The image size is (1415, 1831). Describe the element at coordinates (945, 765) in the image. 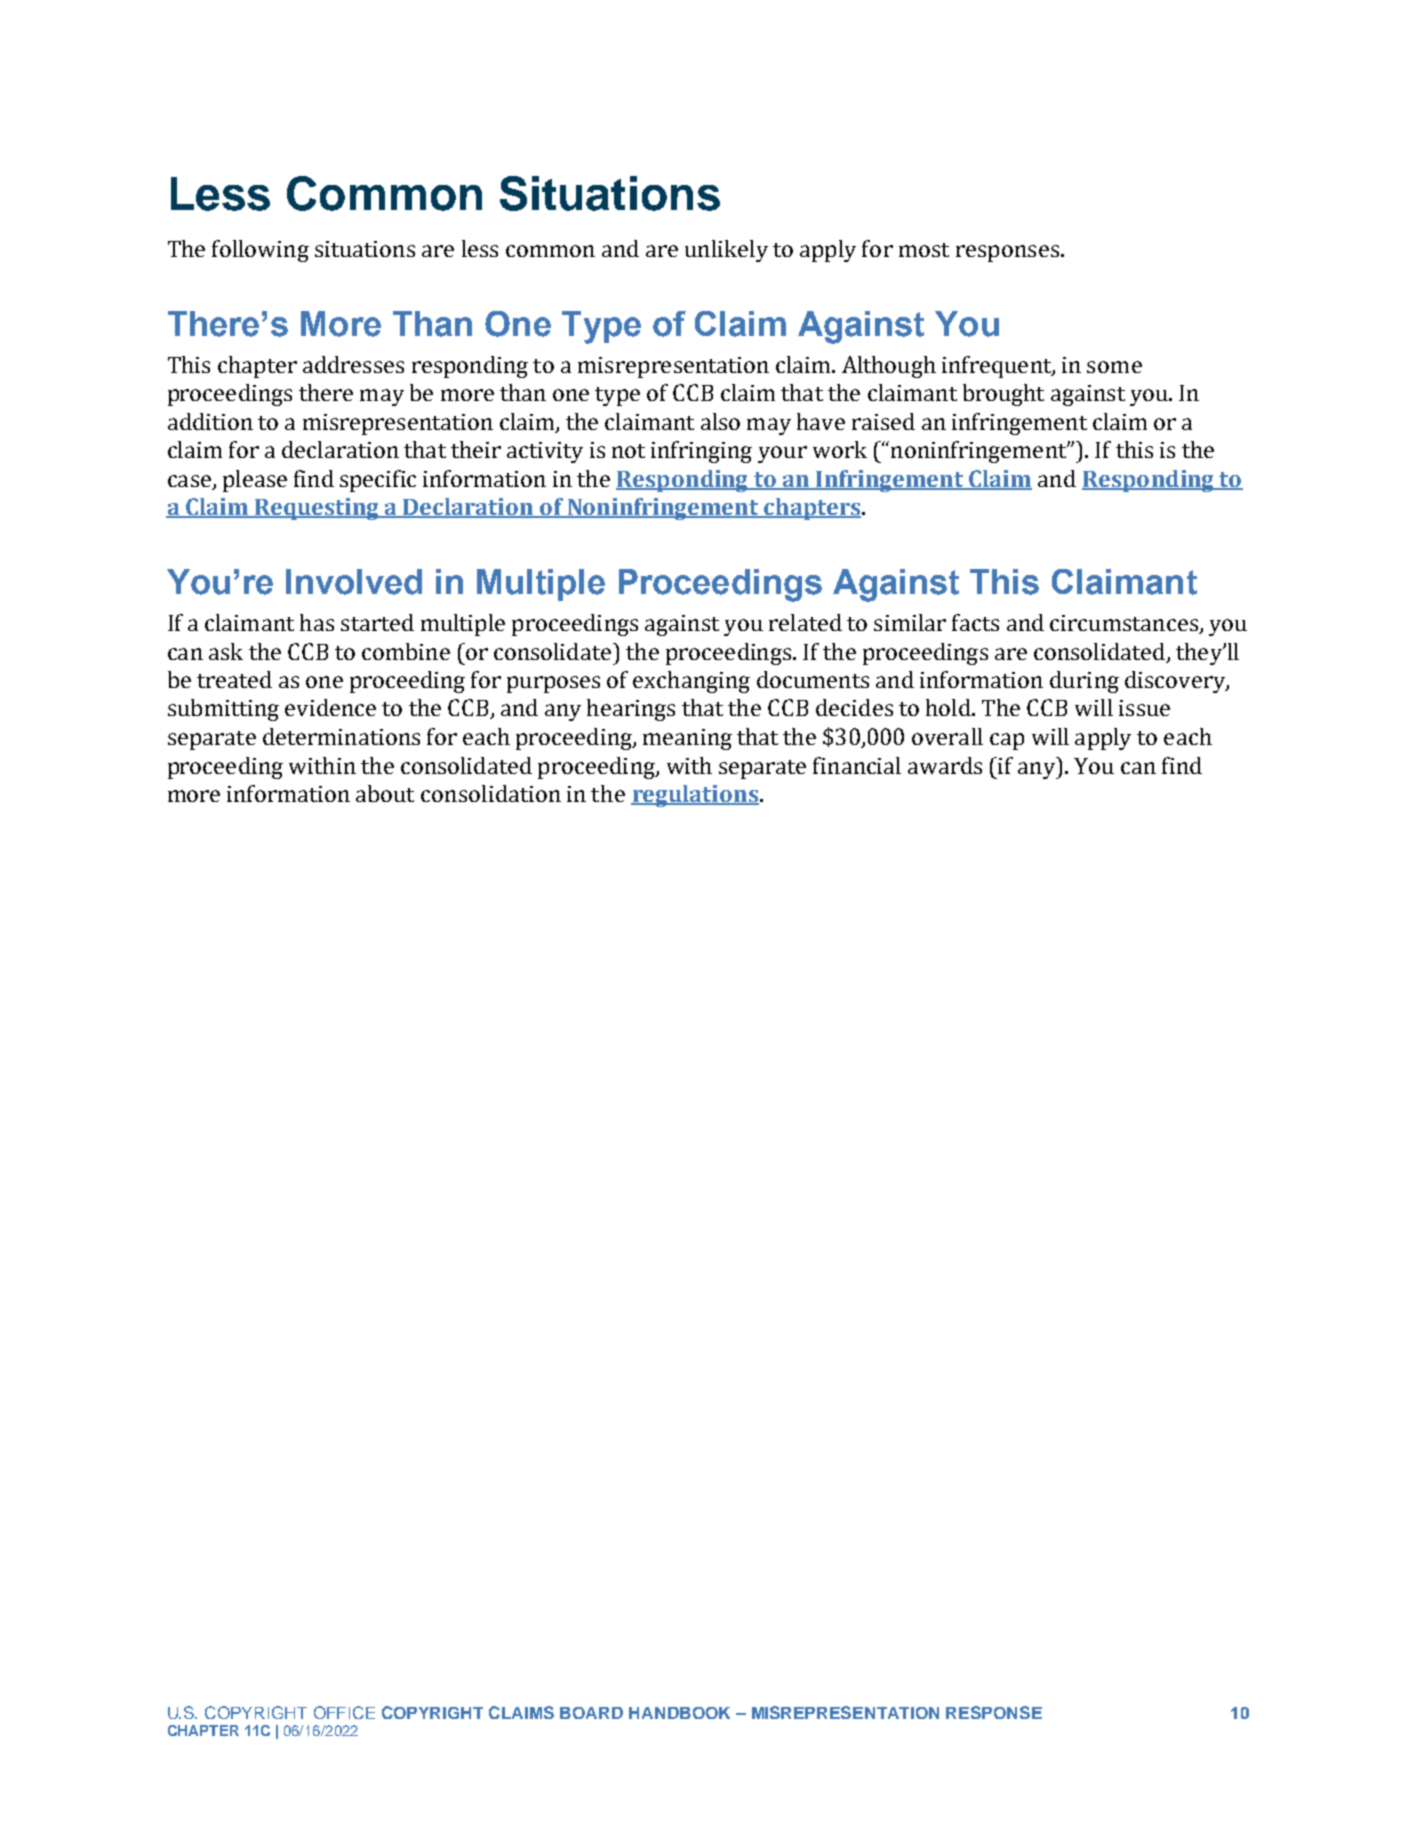

I see `awards` at that location.
